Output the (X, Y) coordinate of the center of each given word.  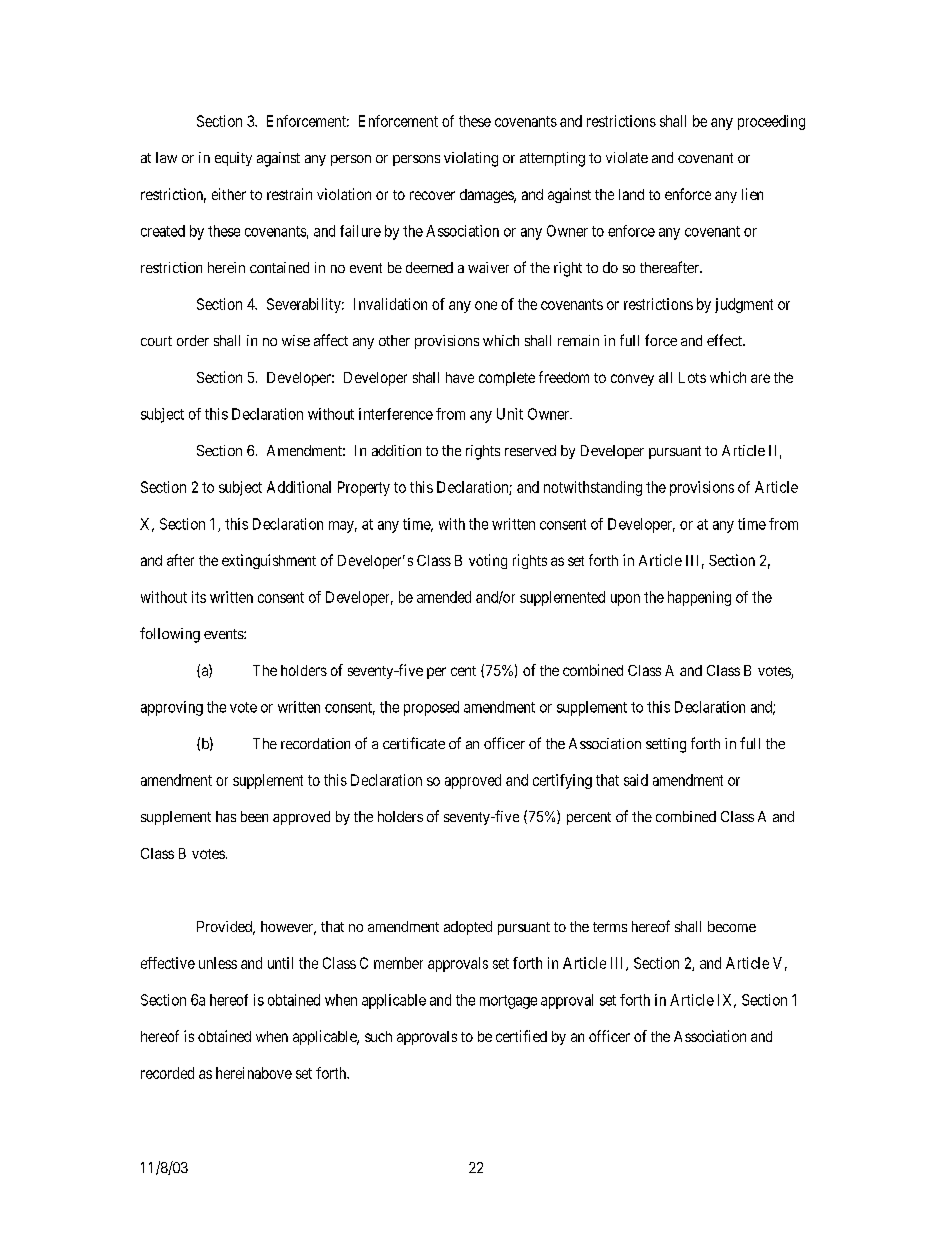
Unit (510, 414)
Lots (692, 377)
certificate (414, 743)
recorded (167, 1073)
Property (364, 488)
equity (233, 159)
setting (666, 745)
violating (471, 159)
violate (627, 157)
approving (172, 708)
